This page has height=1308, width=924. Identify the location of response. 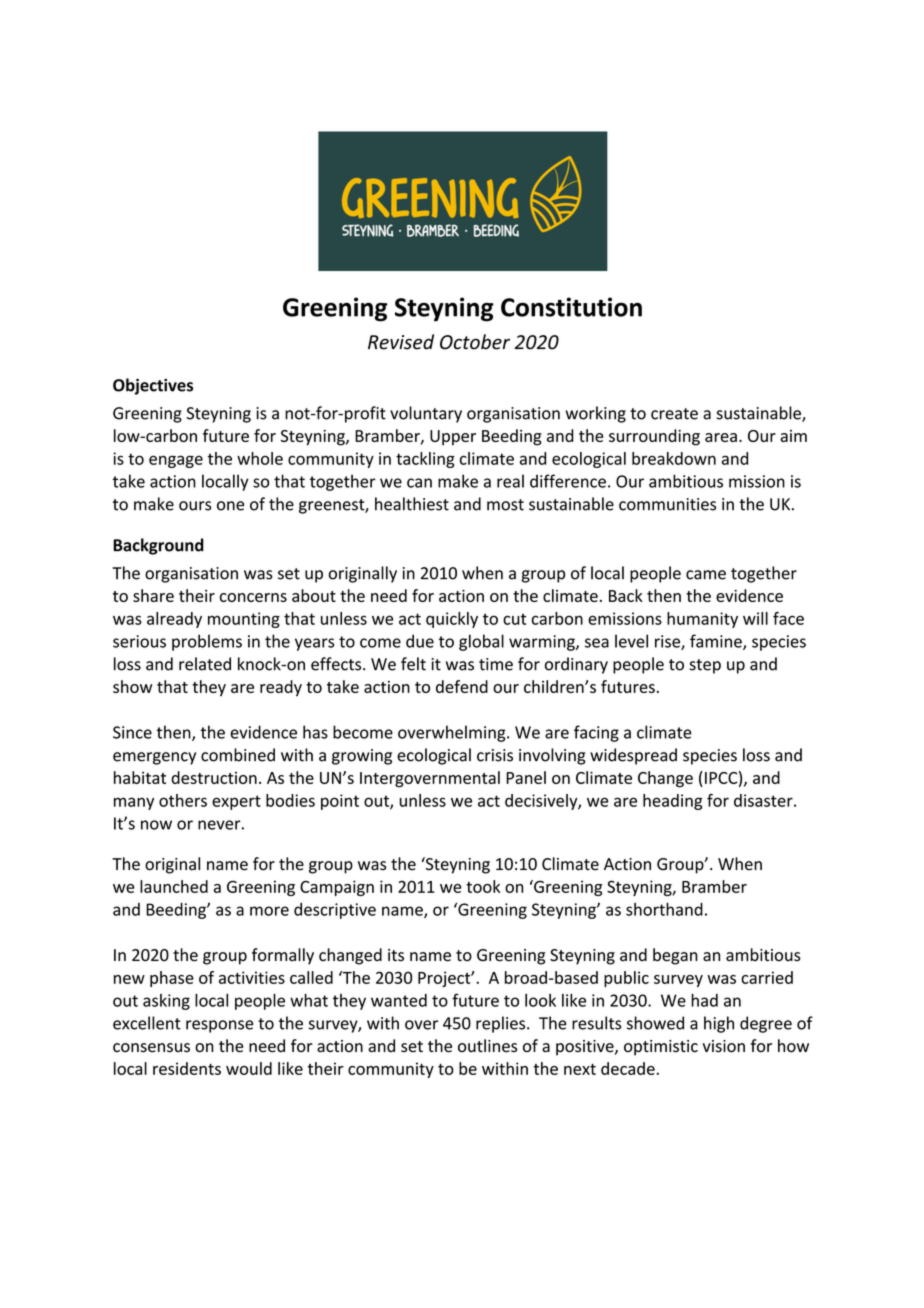
(219, 1026).
